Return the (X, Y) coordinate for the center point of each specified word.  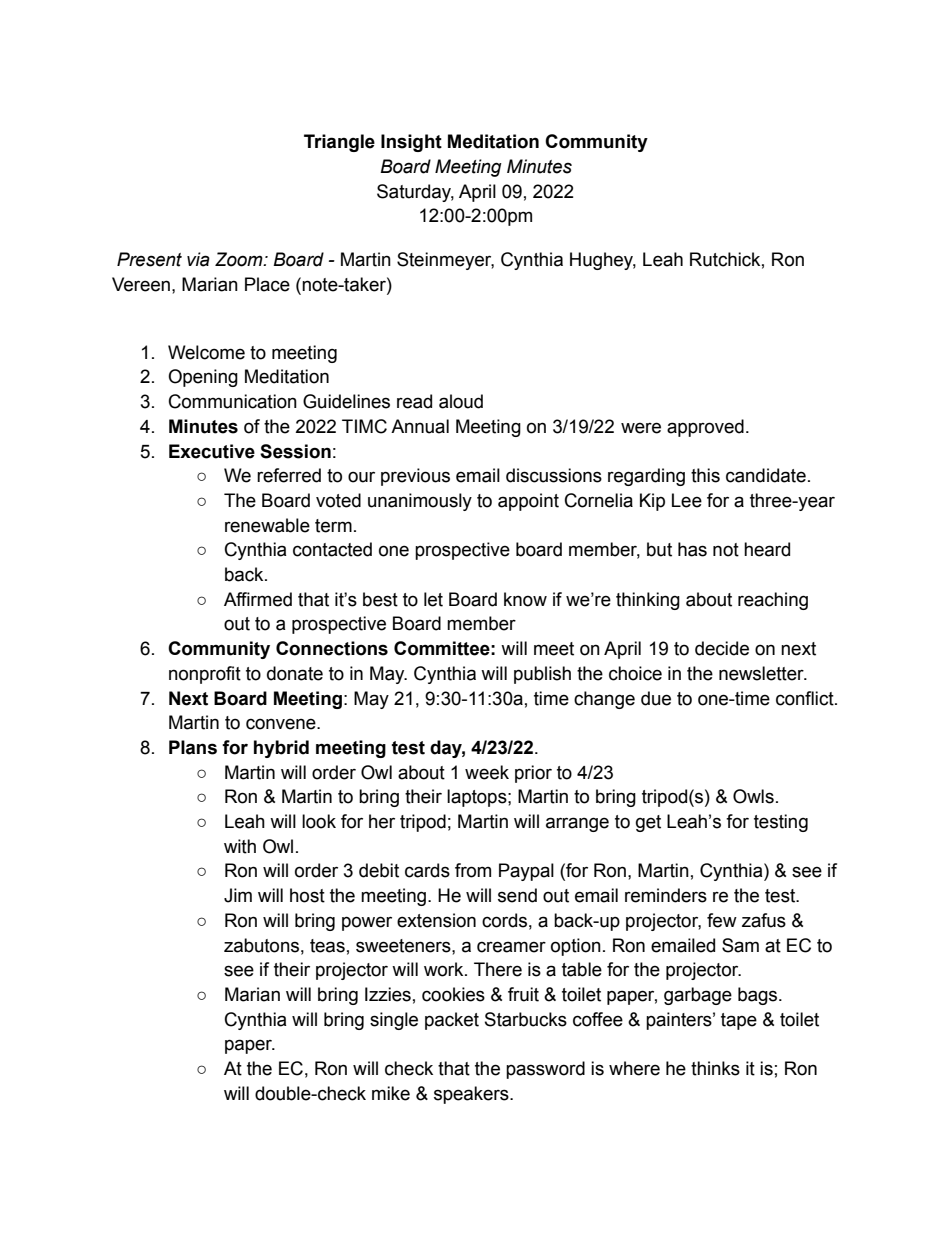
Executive (212, 451)
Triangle (339, 143)
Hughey (603, 261)
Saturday (415, 193)
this (705, 475)
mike (391, 1093)
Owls (753, 796)
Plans (193, 747)
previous (415, 477)
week (487, 772)
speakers (472, 1095)
